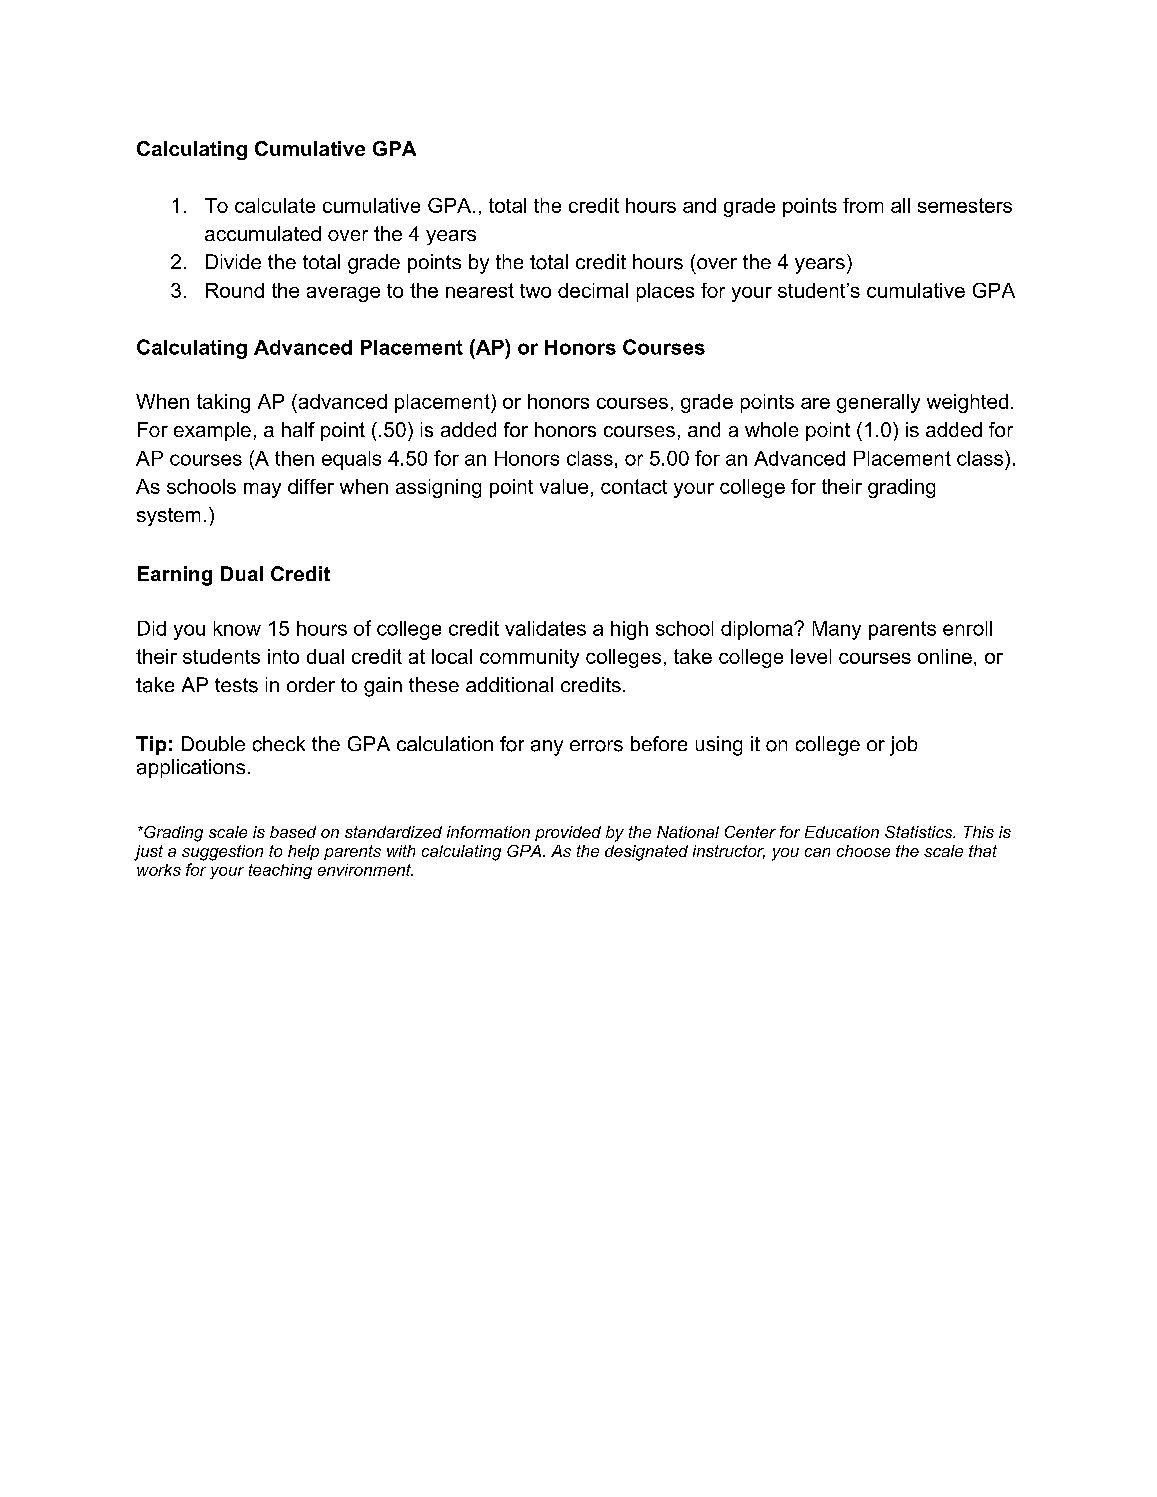  Describe the element at coordinates (236, 685) in the page. I see `tests` at that location.
